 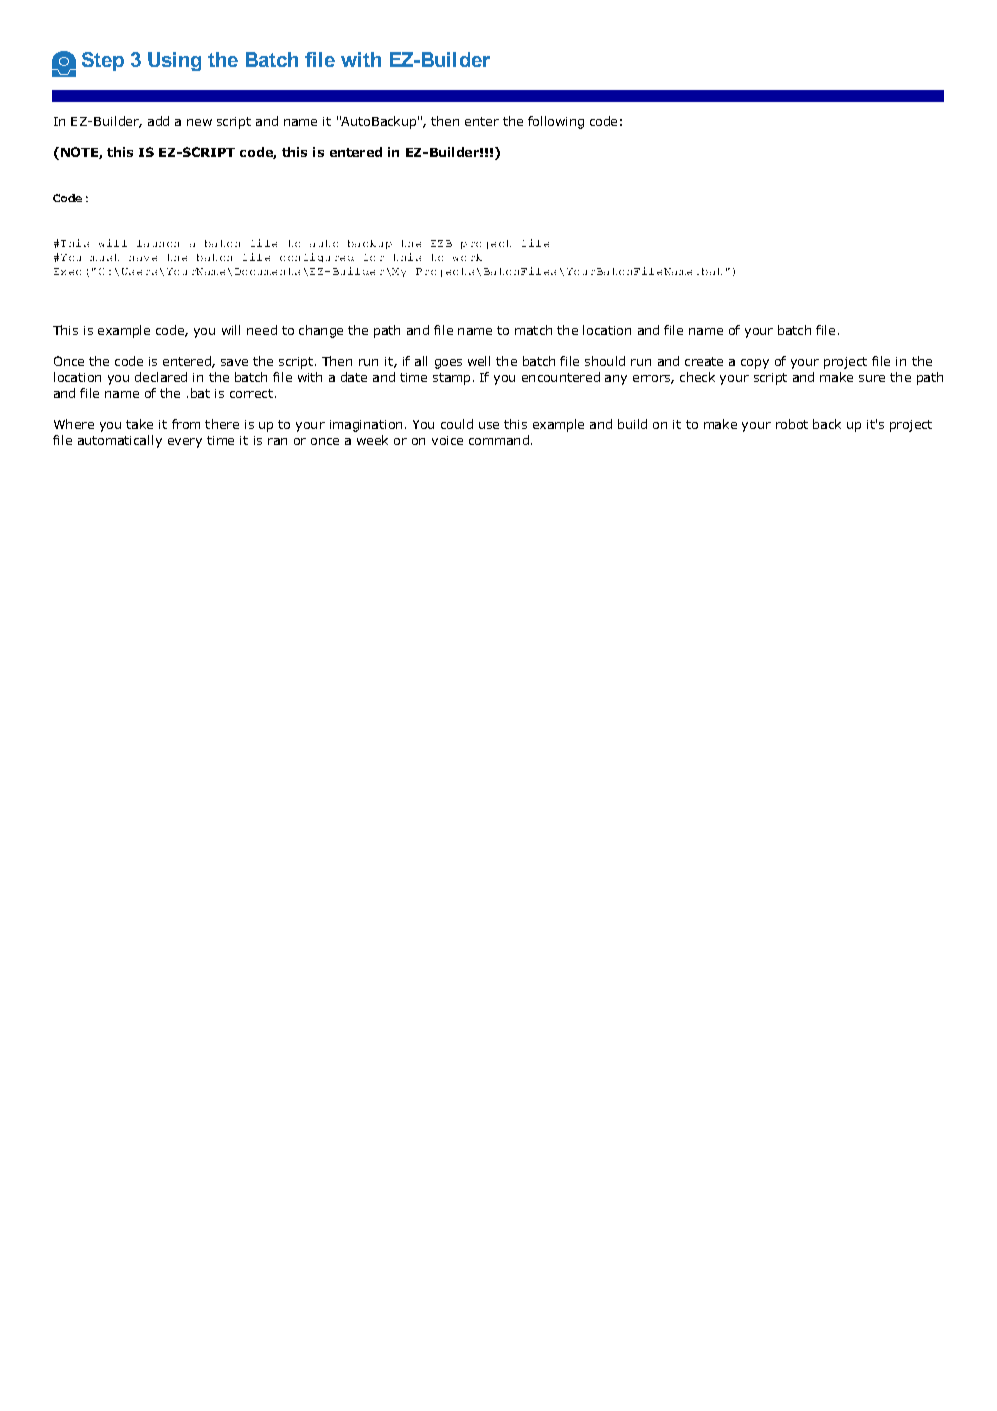 I want to click on from, so click(x=186, y=424).
